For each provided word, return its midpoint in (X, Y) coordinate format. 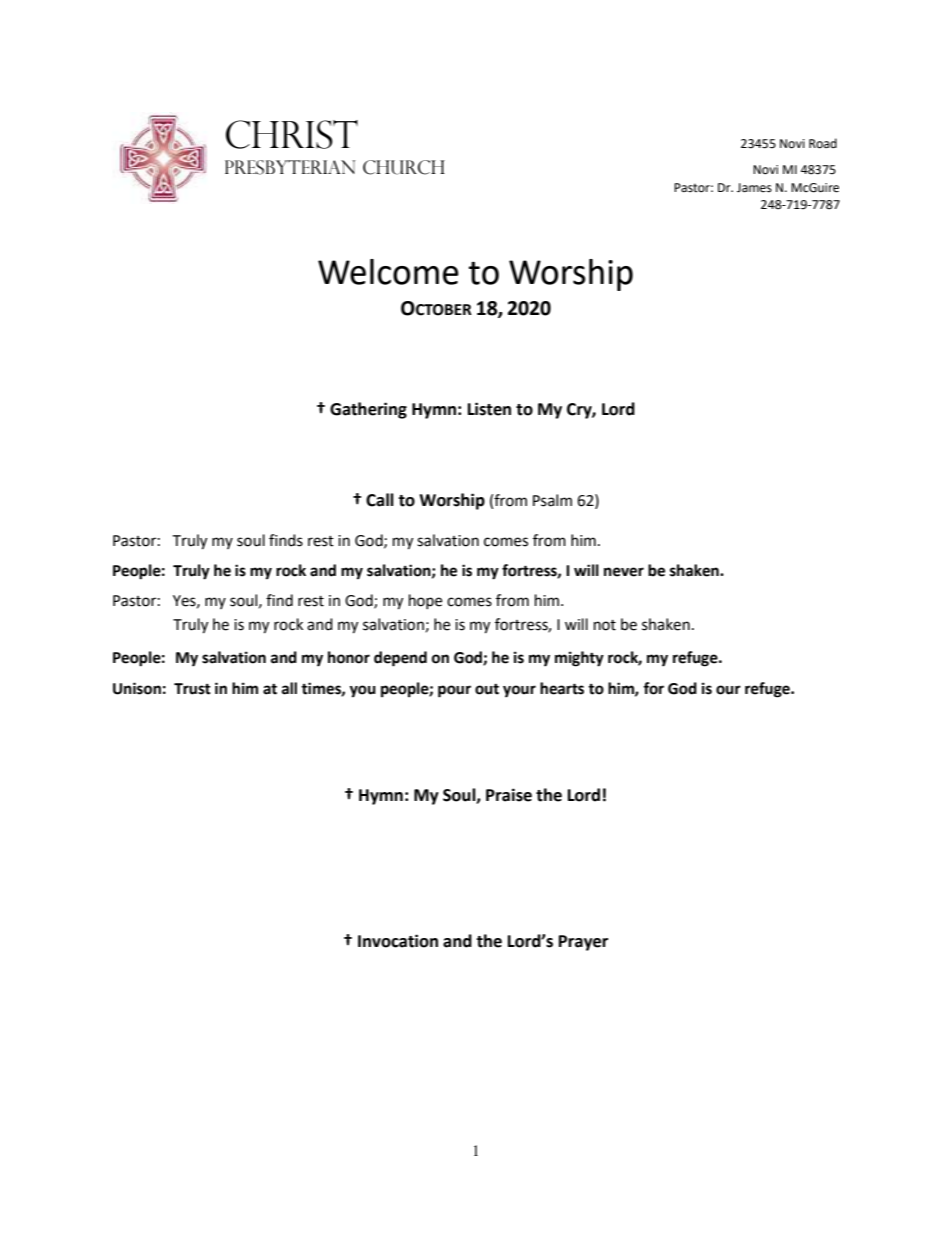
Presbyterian (290, 167)
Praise (509, 795)
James (754, 188)
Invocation (398, 941)
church (404, 167)
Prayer (583, 943)
